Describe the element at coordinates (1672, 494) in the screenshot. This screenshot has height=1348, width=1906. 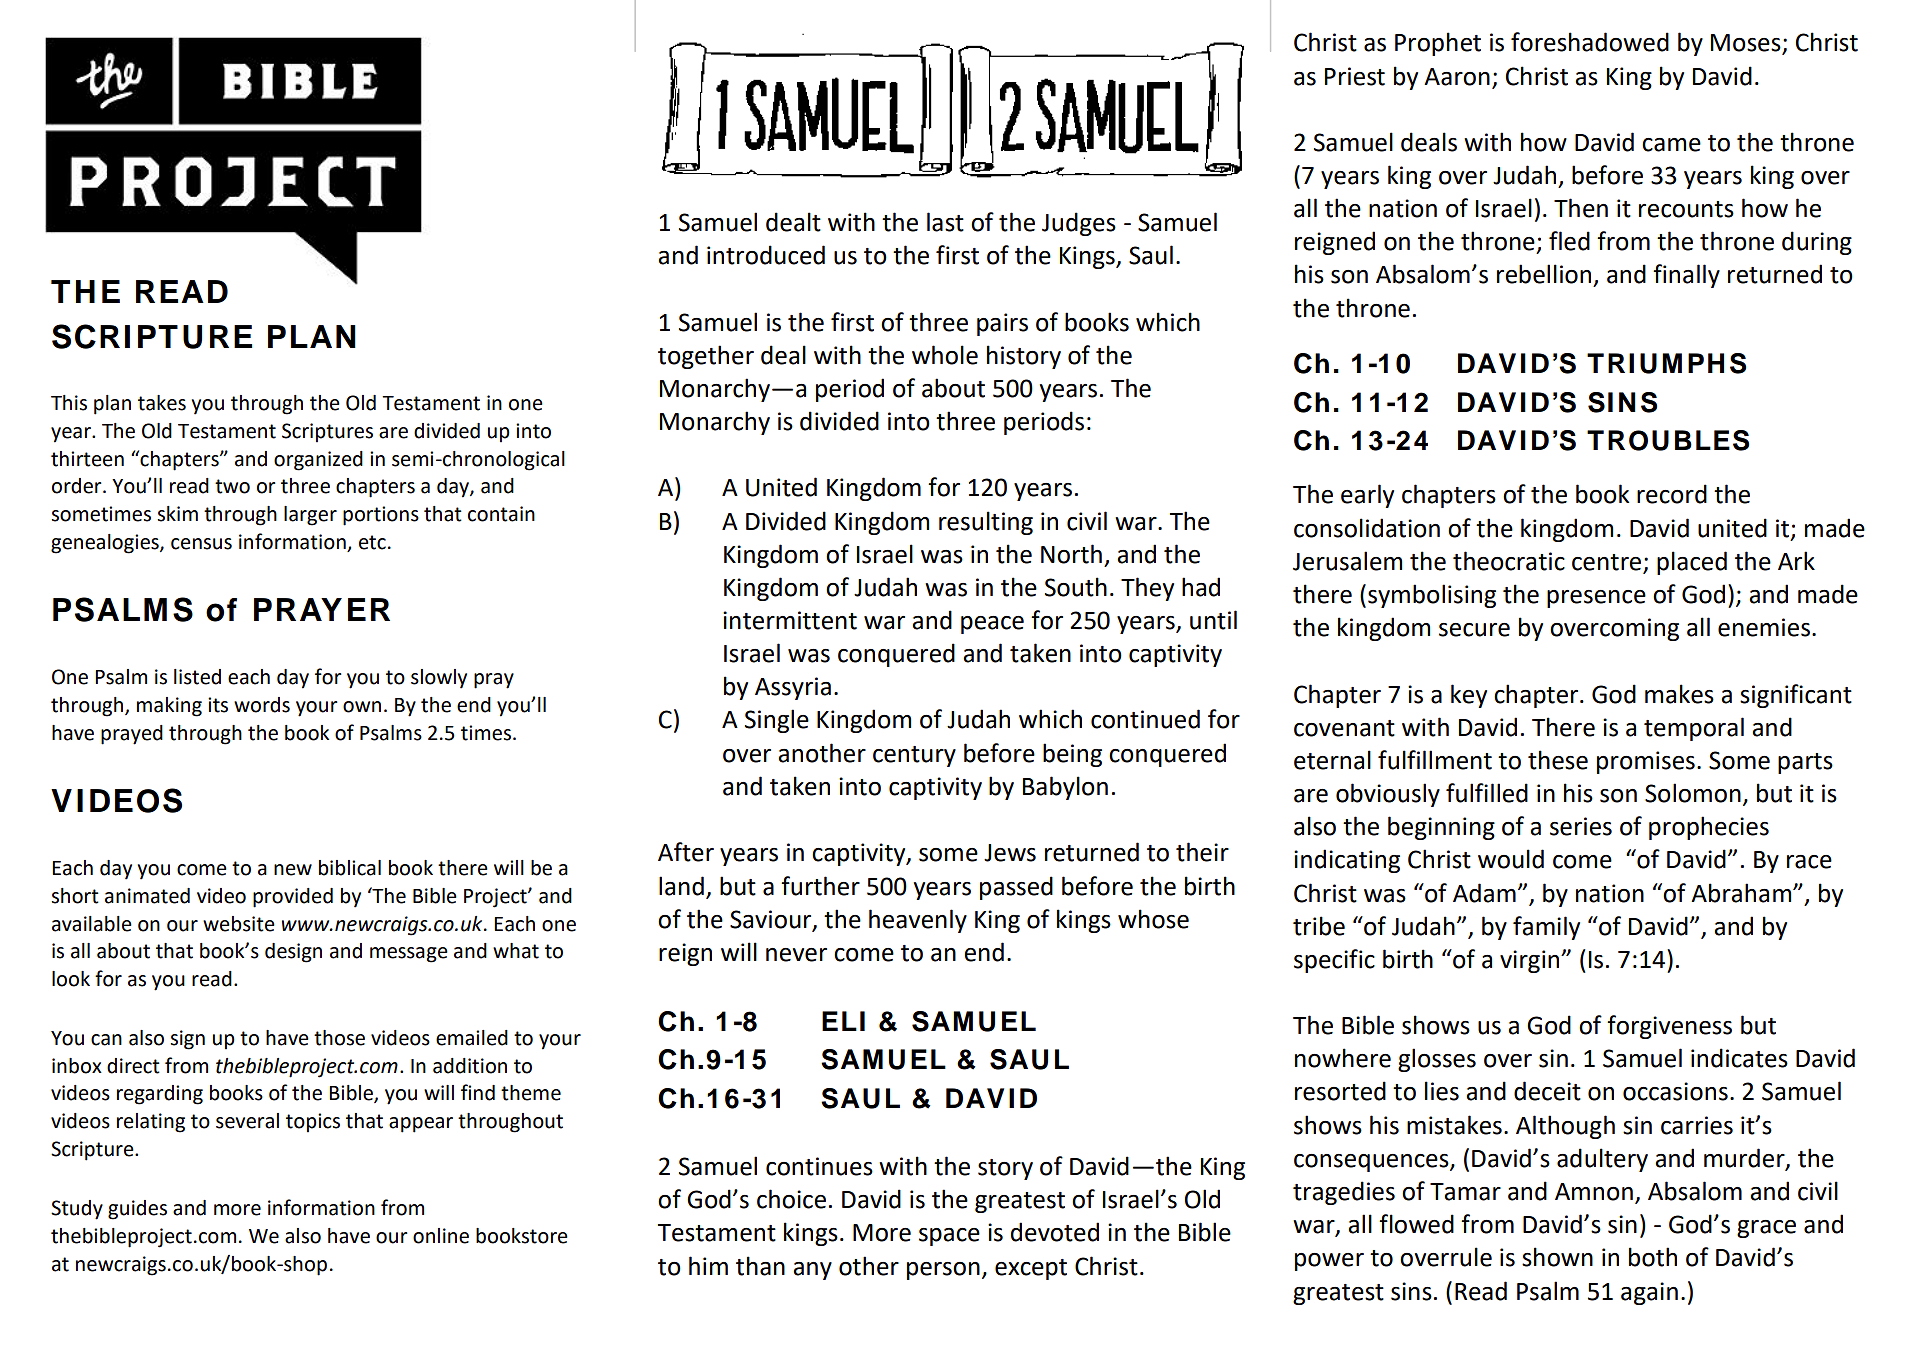
I see `record` at that location.
